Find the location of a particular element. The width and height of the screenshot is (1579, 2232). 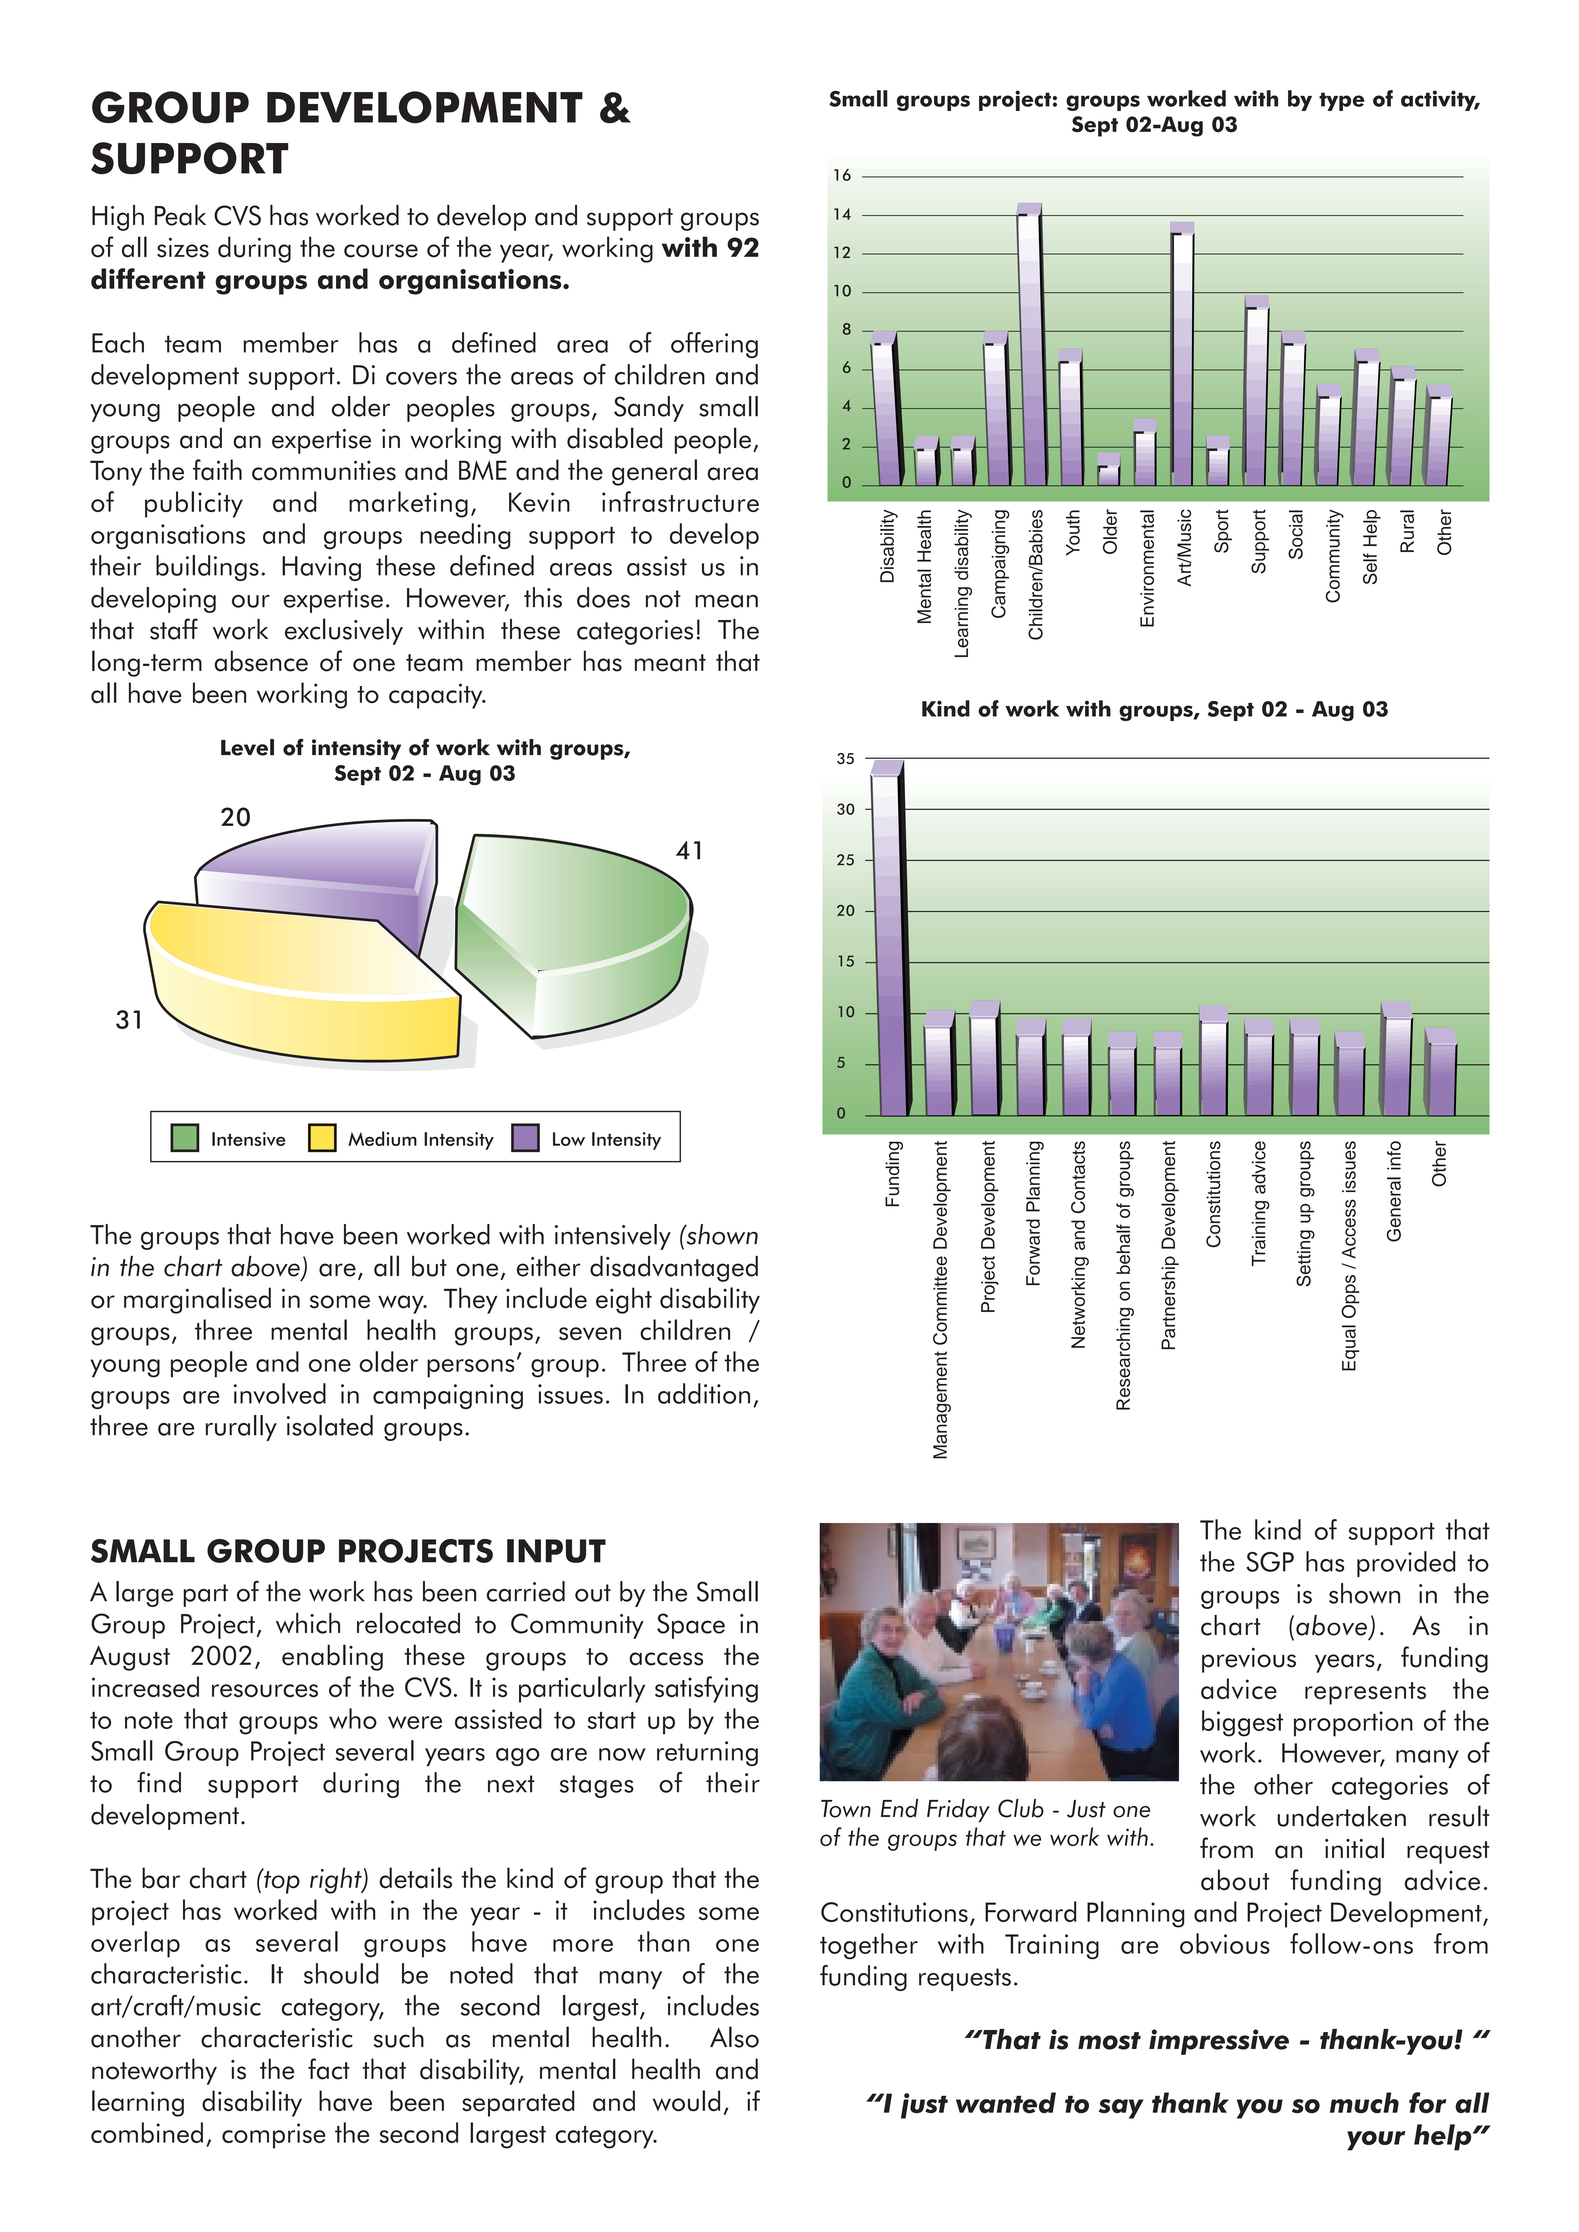

Peak is located at coordinates (180, 215).
